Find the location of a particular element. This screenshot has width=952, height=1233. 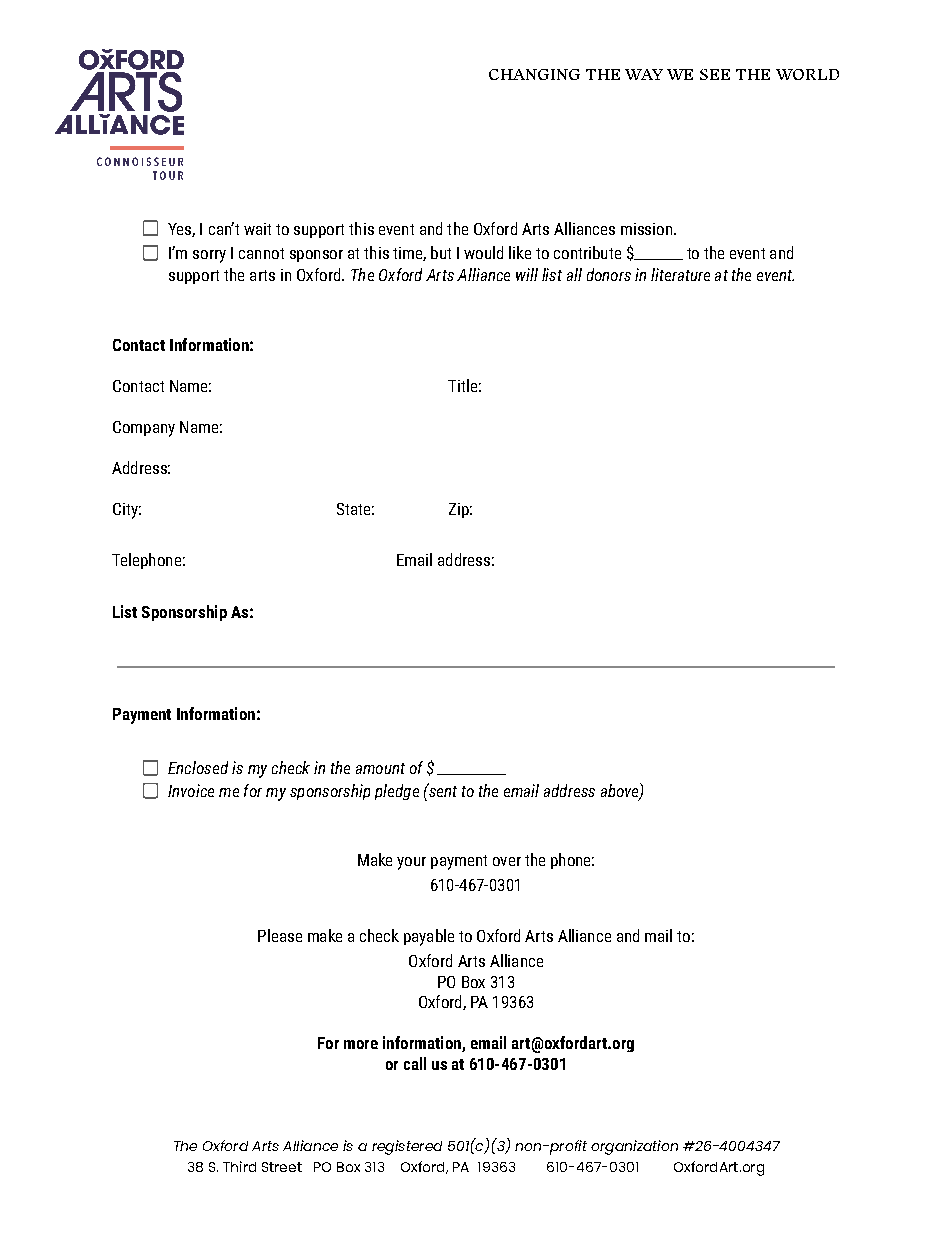

wait is located at coordinates (257, 229).
